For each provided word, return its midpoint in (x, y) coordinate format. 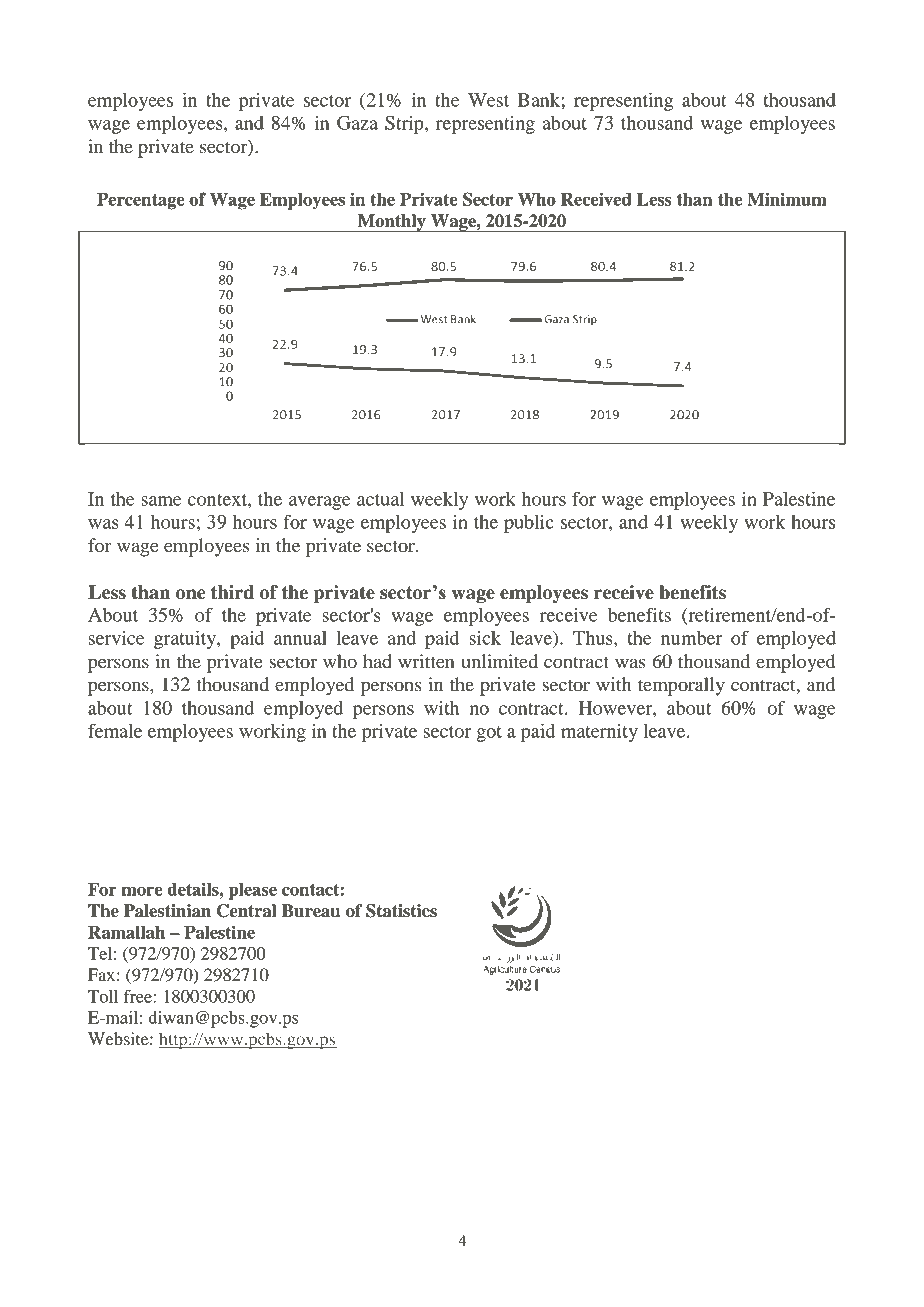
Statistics (401, 911)
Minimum (787, 199)
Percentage (141, 201)
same (161, 501)
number (691, 638)
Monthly (392, 223)
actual (380, 499)
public (529, 524)
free (139, 996)
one (191, 594)
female (115, 730)
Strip (405, 125)
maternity (599, 733)
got (489, 734)
